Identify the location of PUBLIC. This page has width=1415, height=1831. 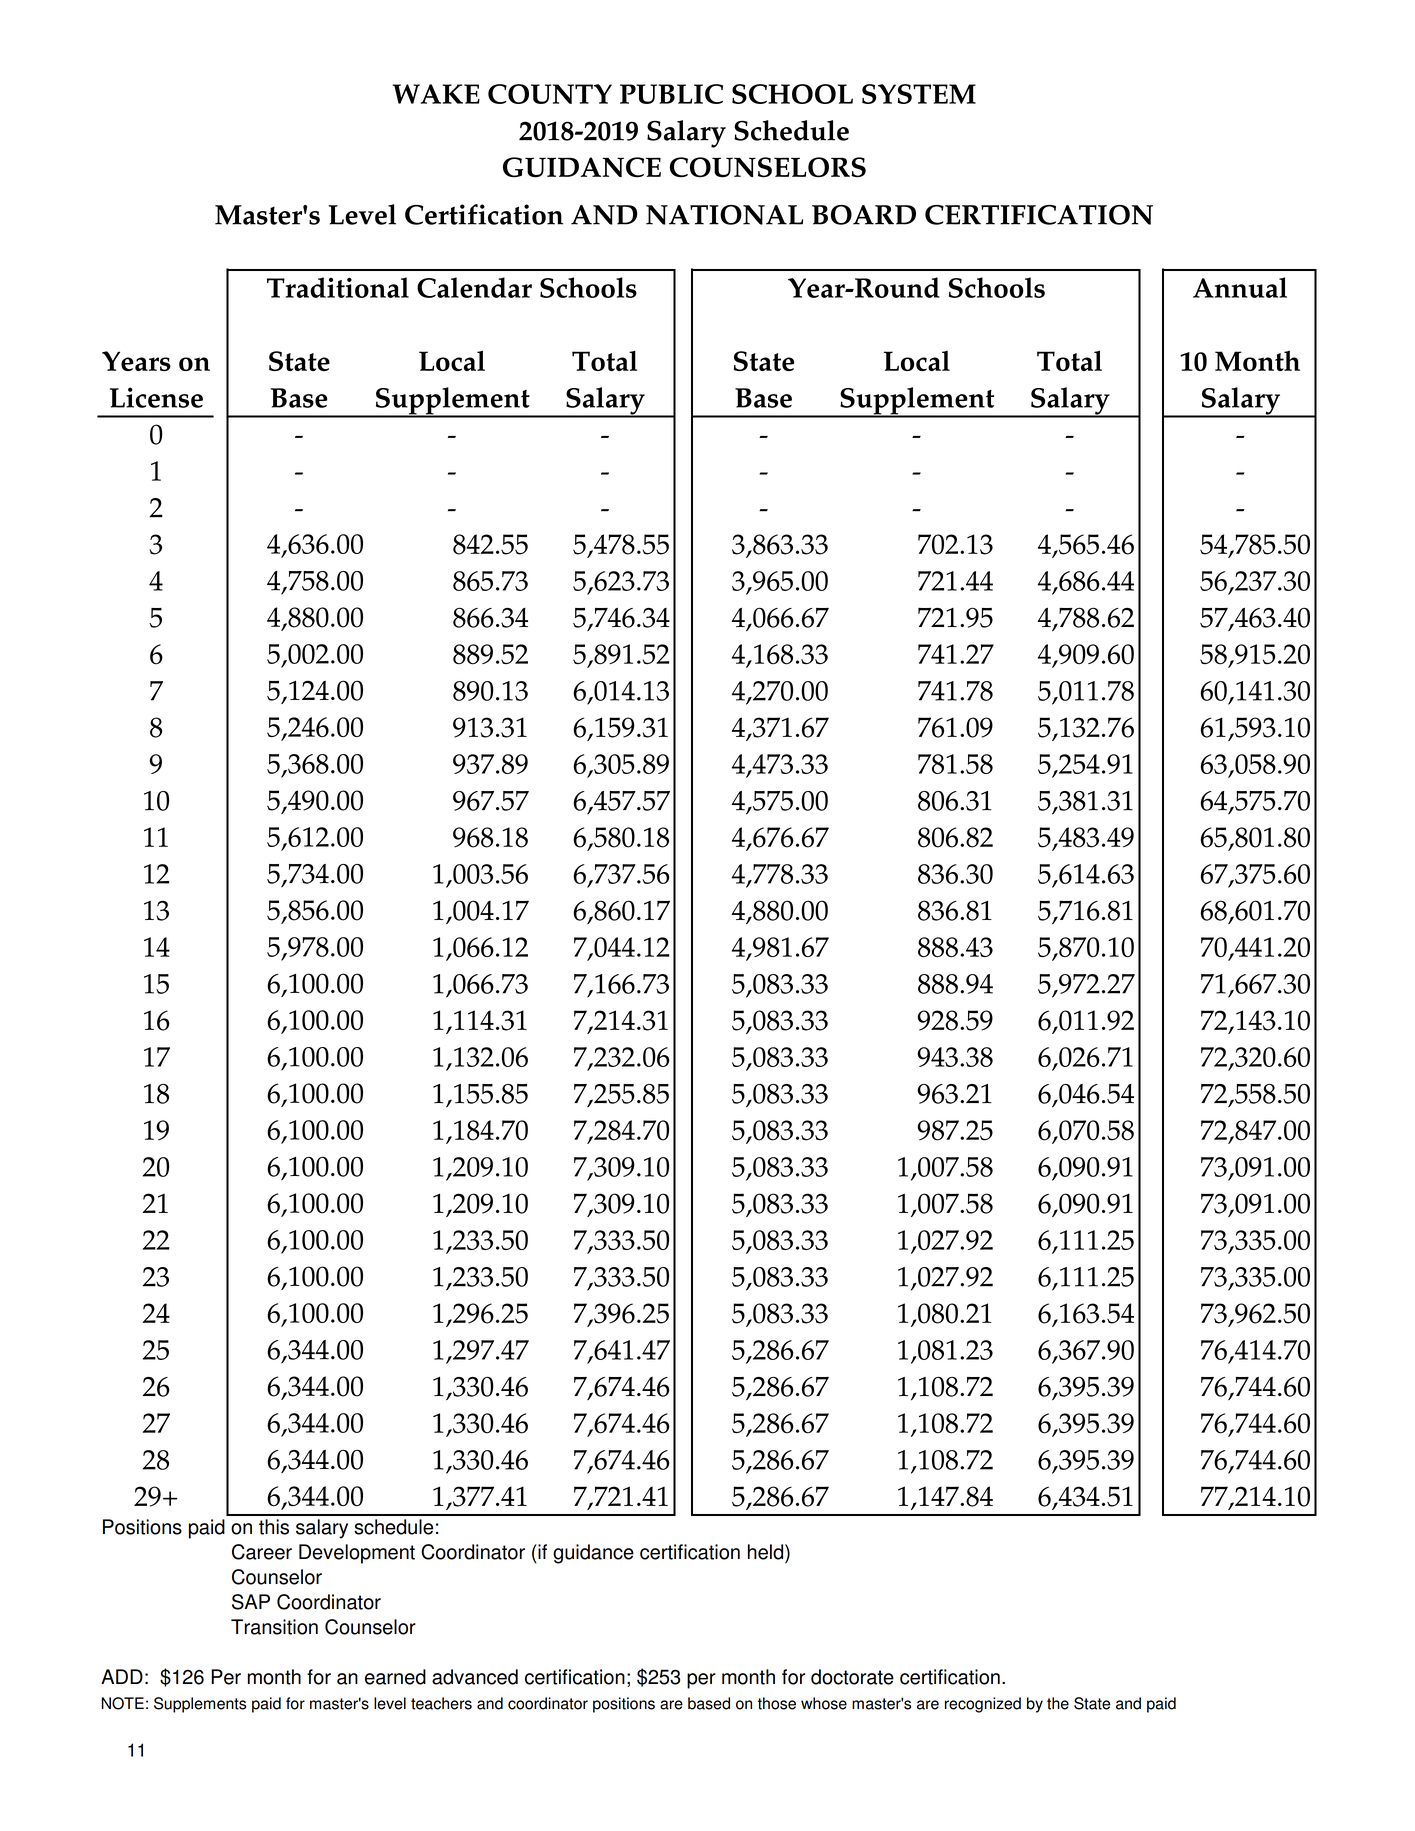
(671, 94).
